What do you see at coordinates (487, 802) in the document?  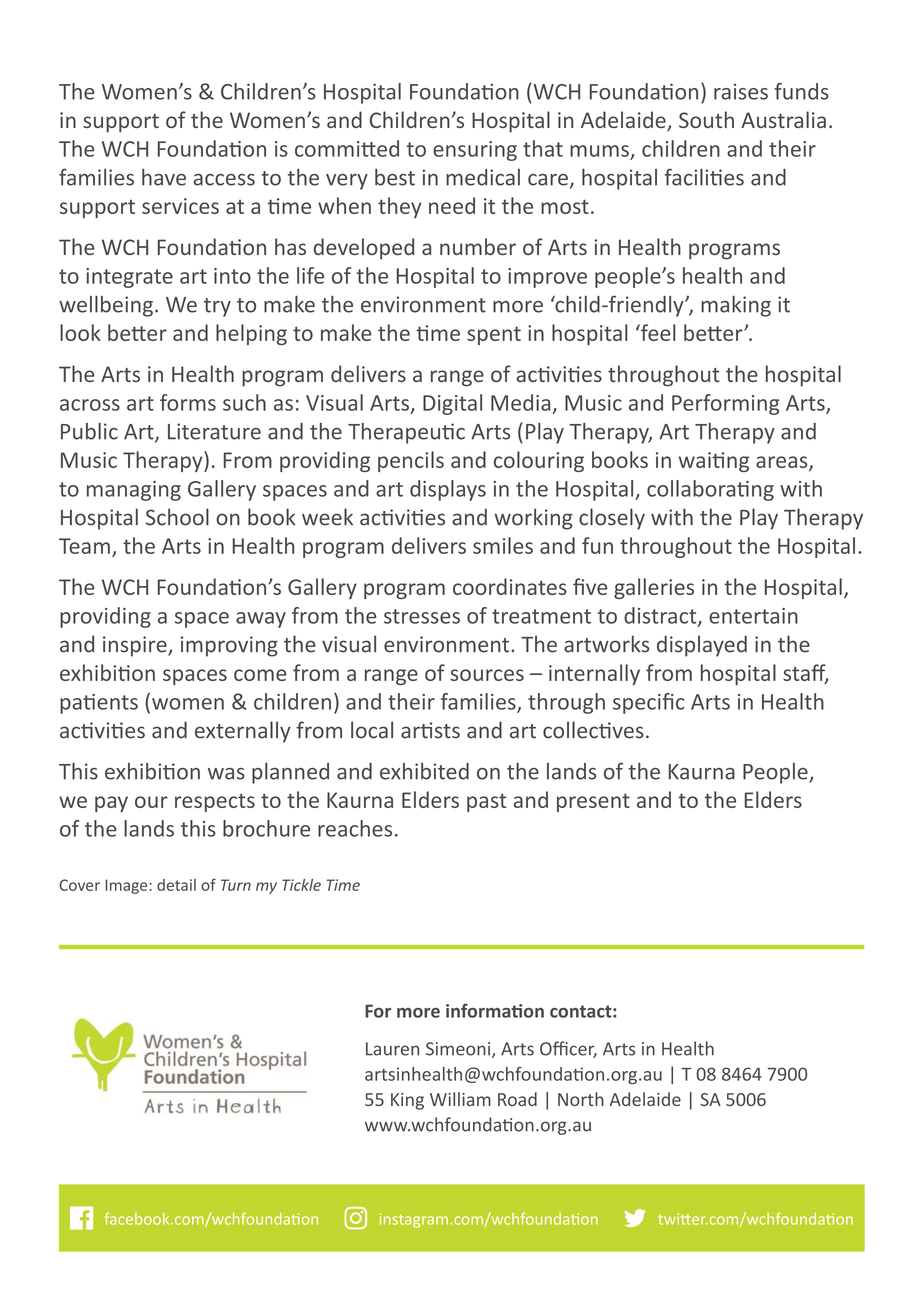 I see `past` at bounding box center [487, 802].
